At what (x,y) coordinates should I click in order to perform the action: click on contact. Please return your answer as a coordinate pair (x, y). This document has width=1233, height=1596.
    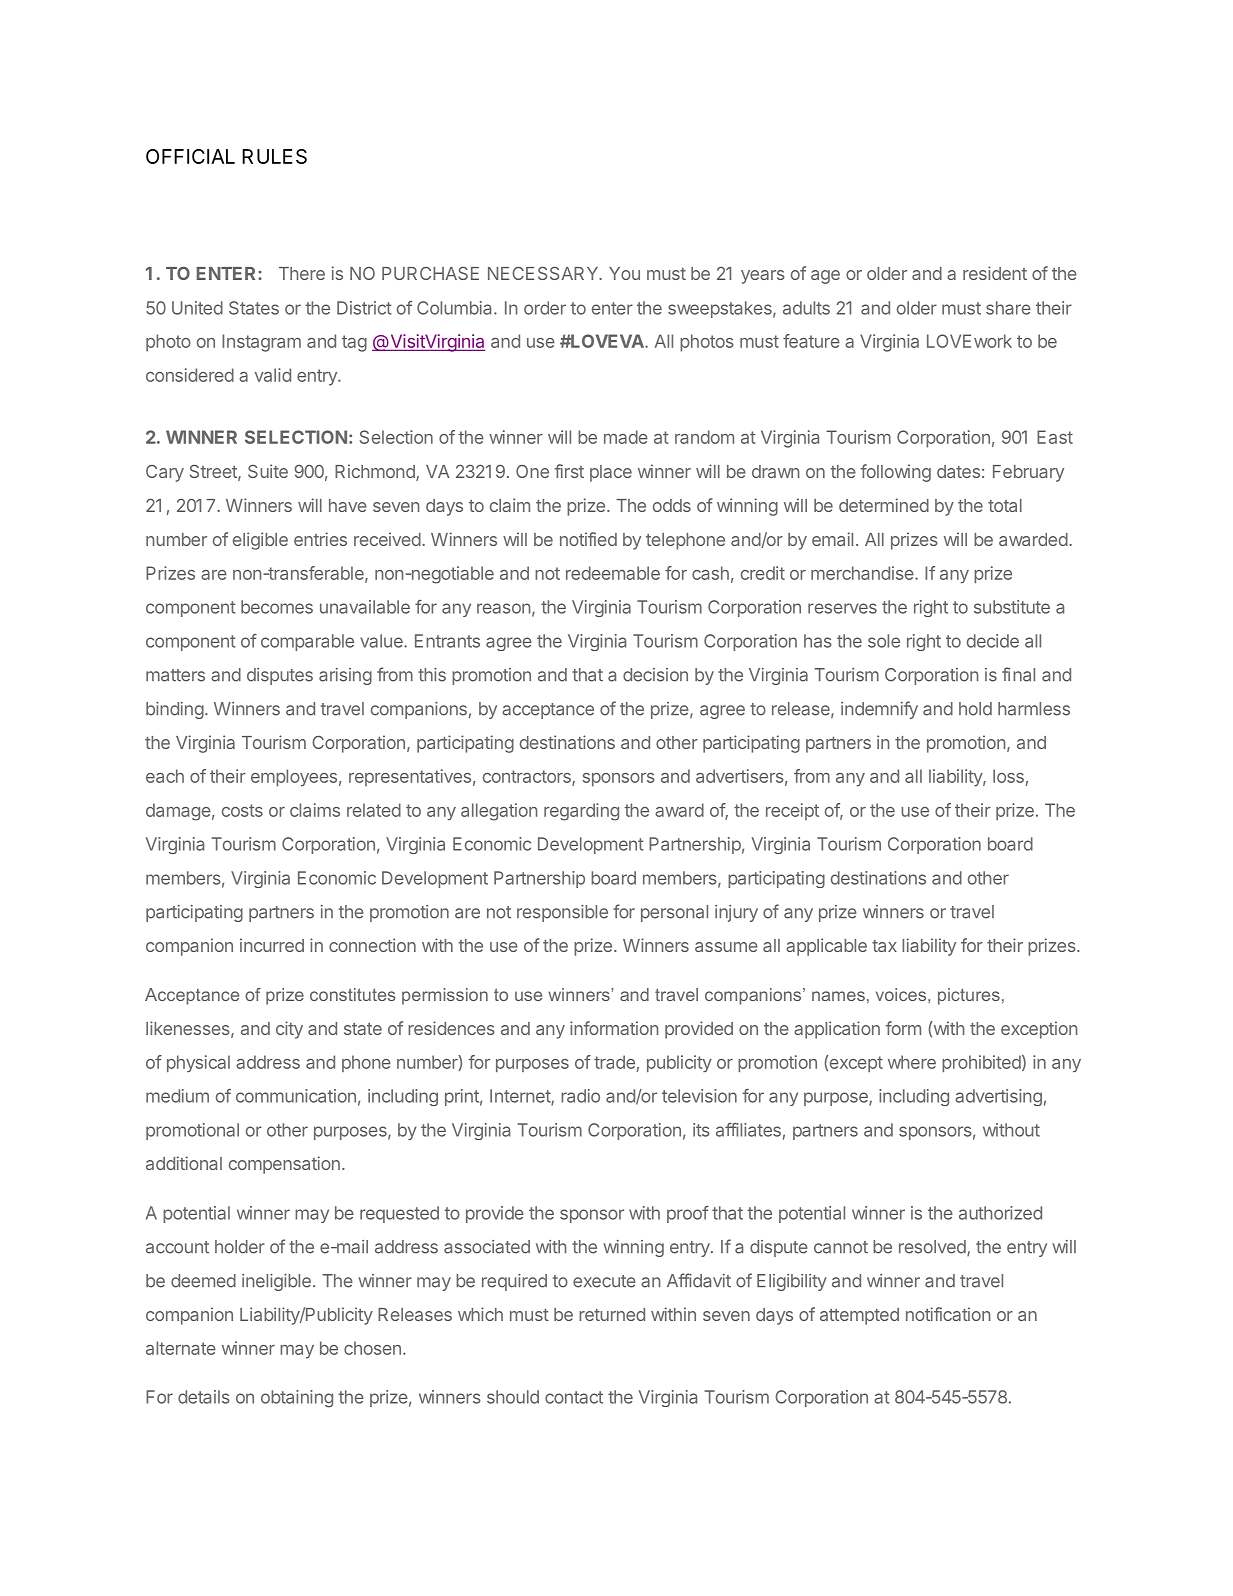
    Looking at the image, I should click on (574, 1397).
